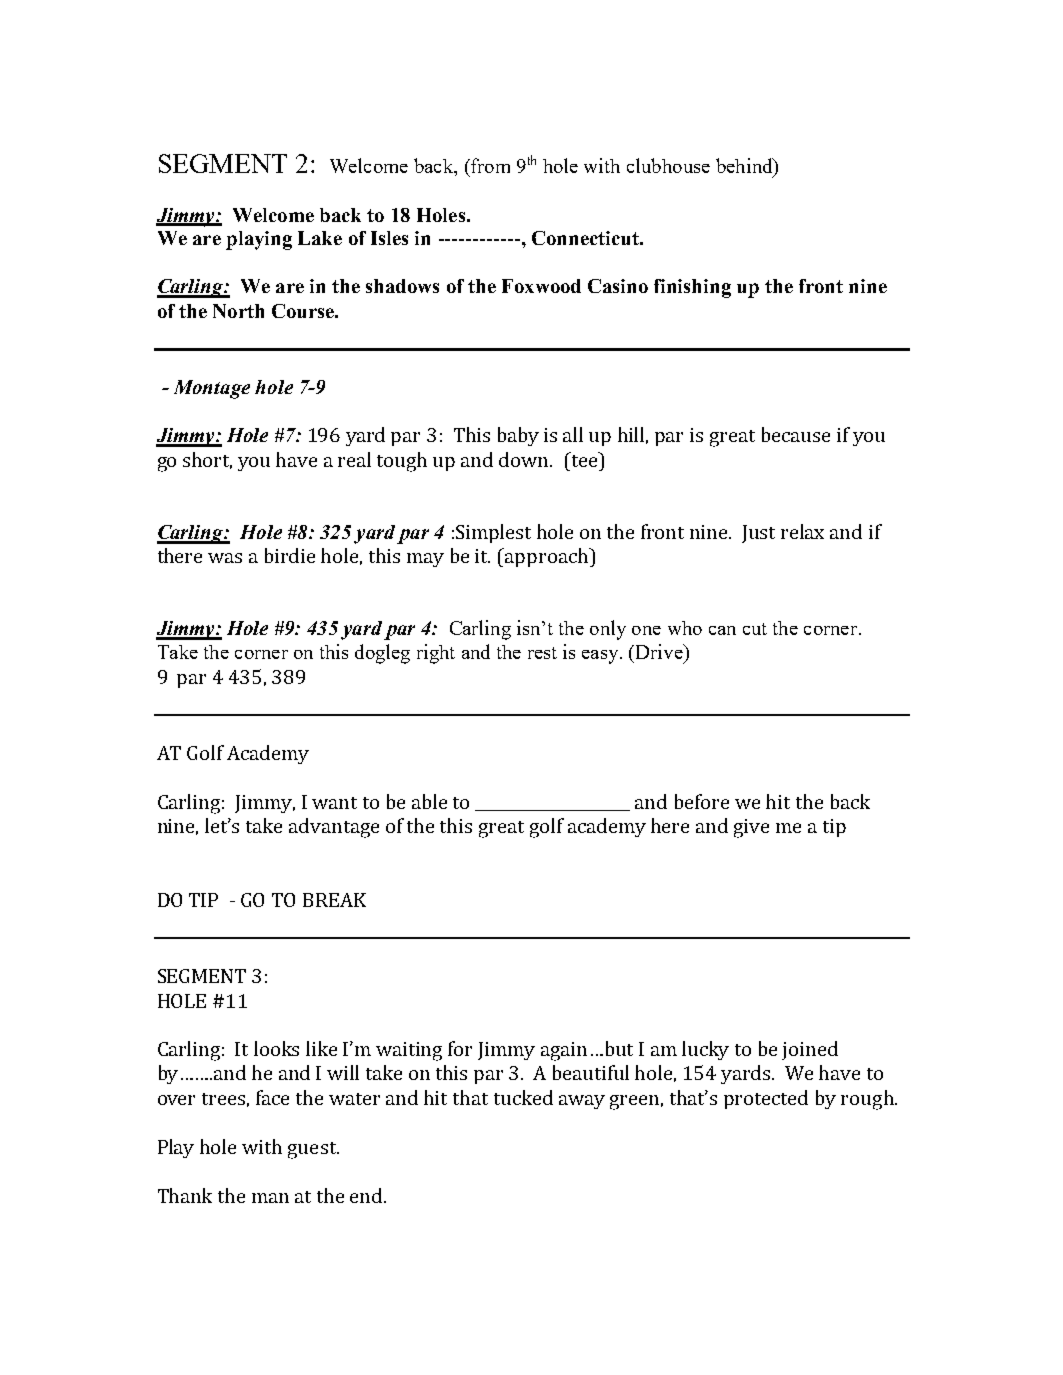  Describe the element at coordinates (429, 801) in the screenshot. I see `able` at that location.
